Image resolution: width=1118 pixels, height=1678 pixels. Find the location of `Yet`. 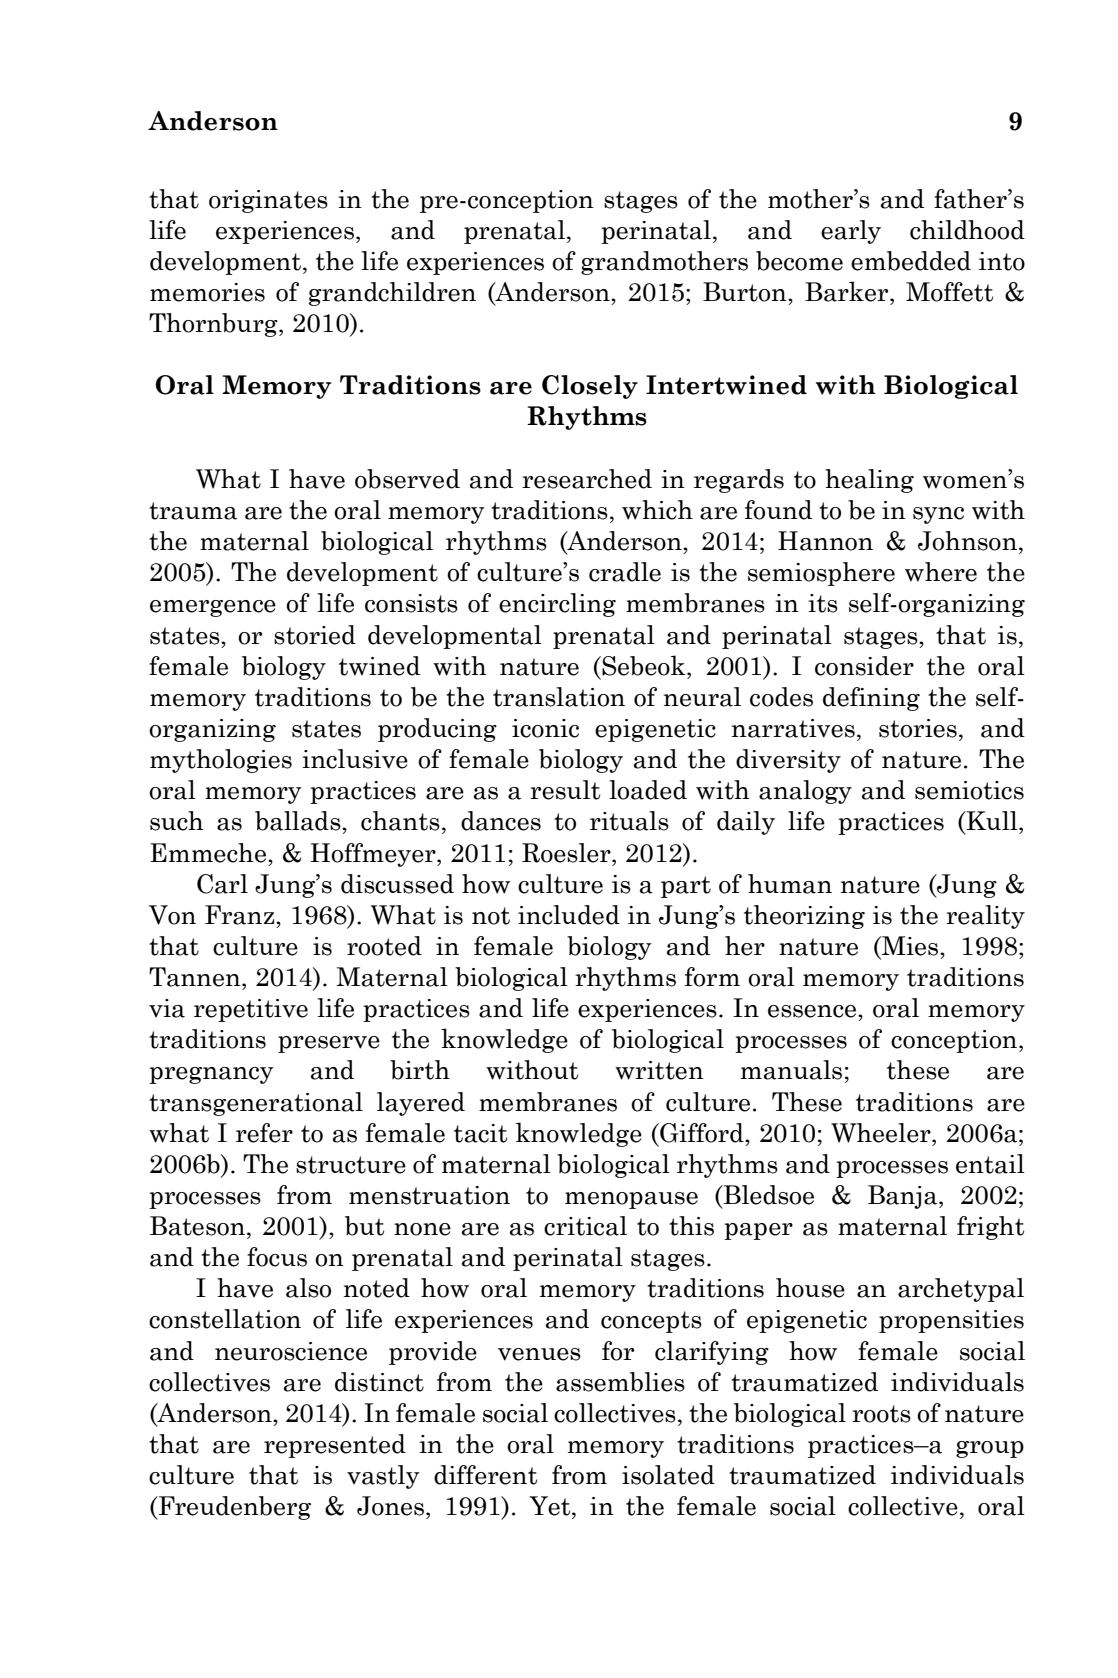

Yet is located at coordinates (551, 1506).
